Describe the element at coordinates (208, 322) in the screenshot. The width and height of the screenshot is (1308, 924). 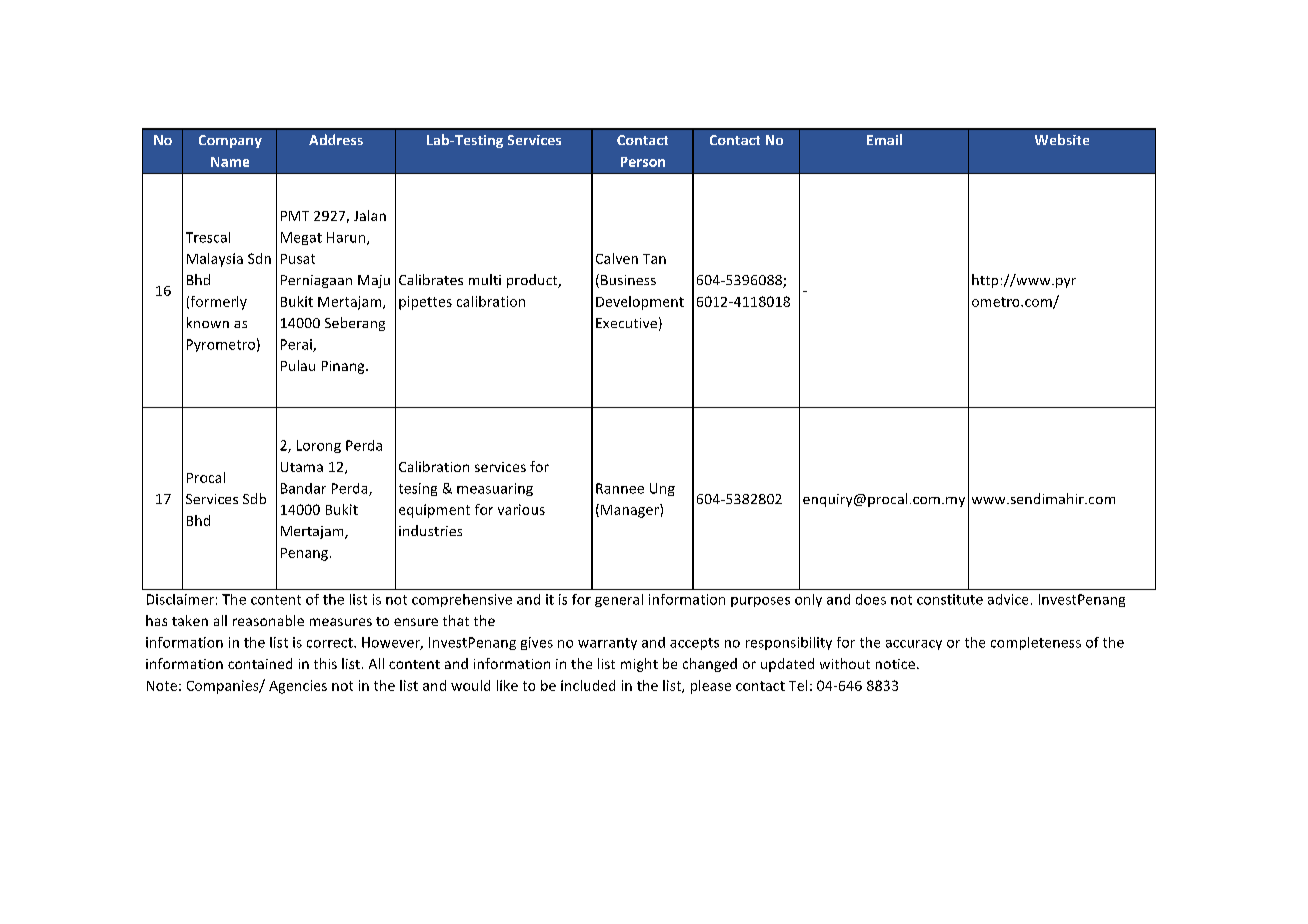
I see `known` at that location.
